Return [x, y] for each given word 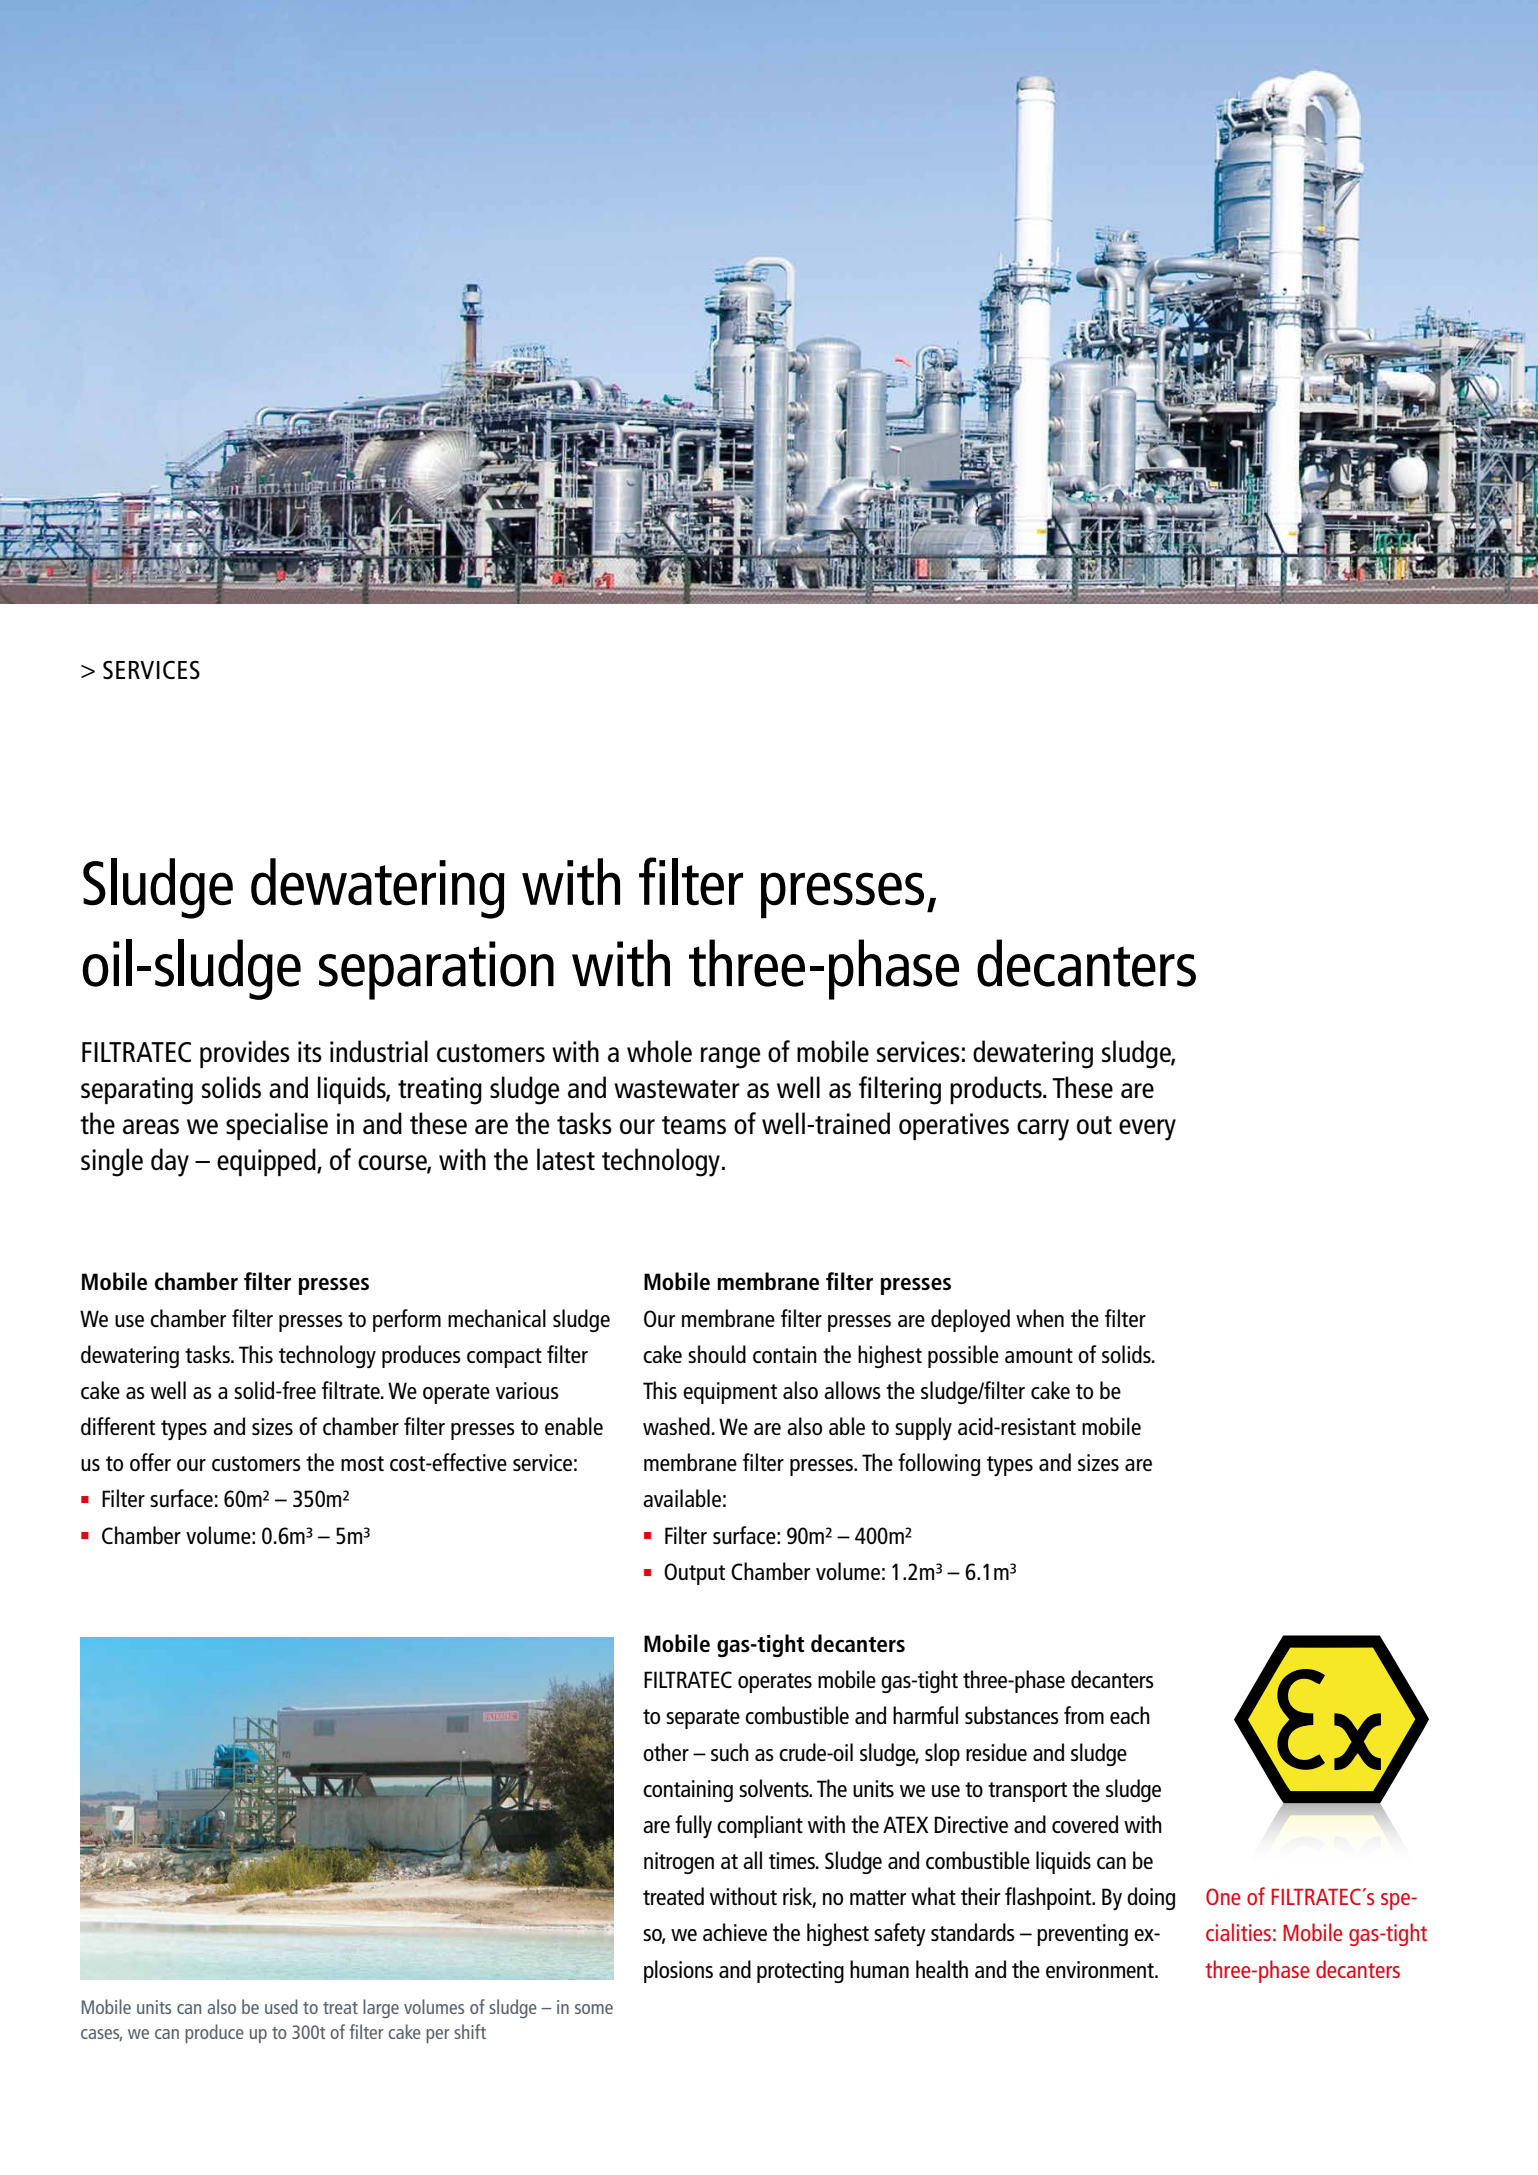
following [939, 1464]
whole [659, 1051]
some [594, 2009]
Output [694, 1574]
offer [150, 1462]
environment [1101, 1969]
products [997, 1090]
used [281, 2006]
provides [245, 1054]
